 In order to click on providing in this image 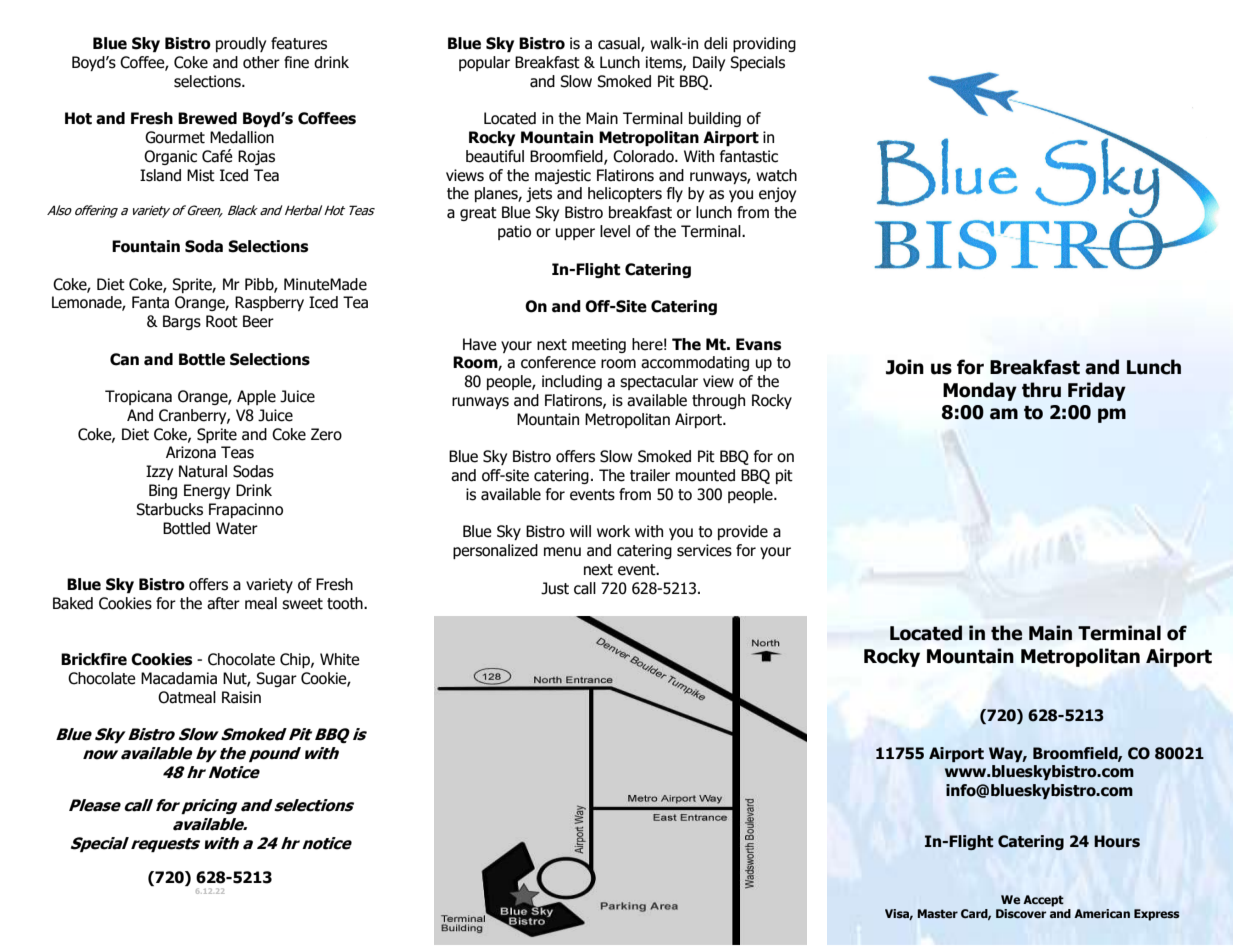, I will do `click(764, 44)`.
